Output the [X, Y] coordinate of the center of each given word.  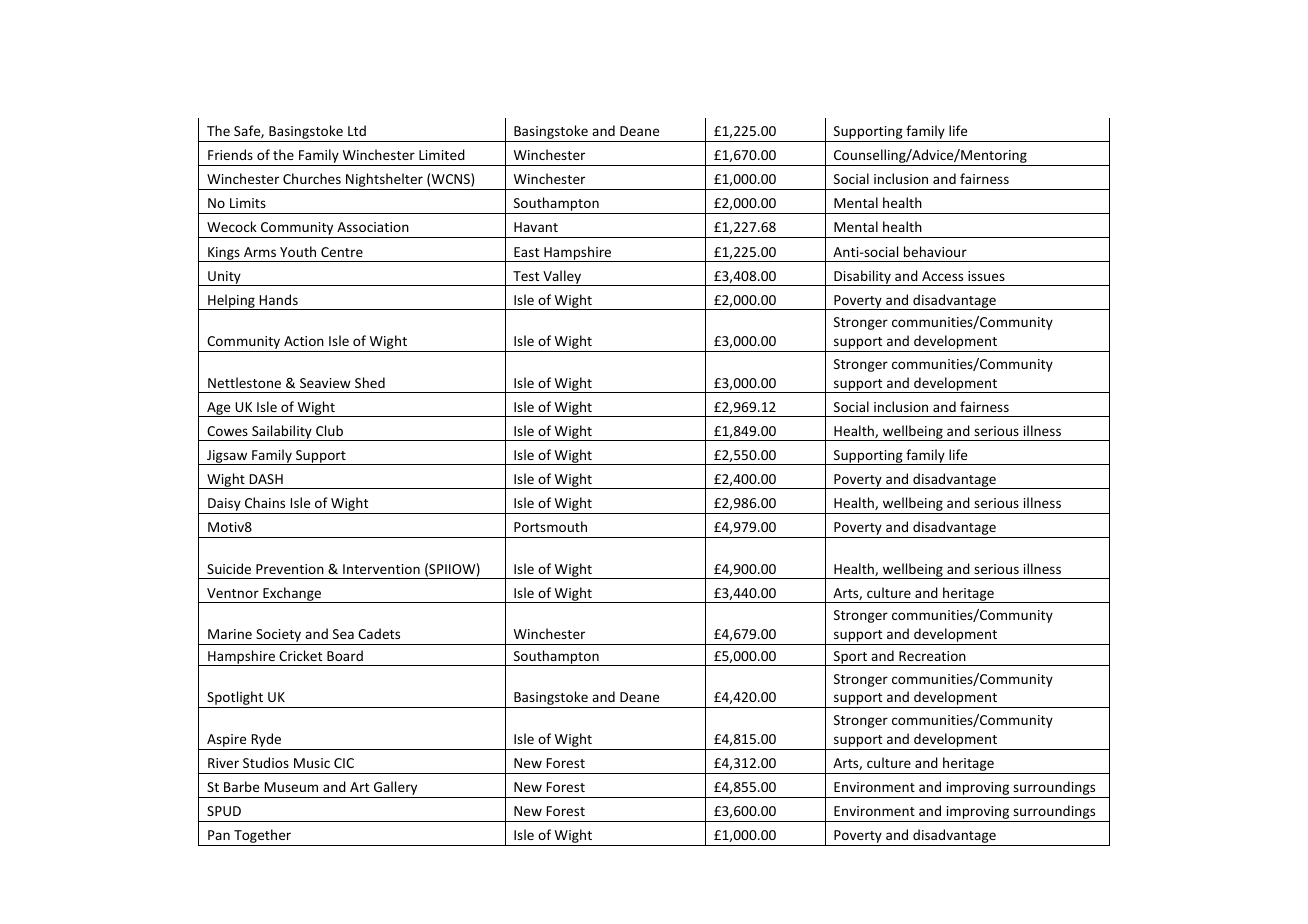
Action [304, 341]
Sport [851, 658]
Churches [312, 178]
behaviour [935, 251]
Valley [562, 278]
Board [345, 655]
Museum [291, 787]
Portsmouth [550, 526]
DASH [266, 479]
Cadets [379, 633]
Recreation [932, 656]
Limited [442, 154]
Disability [862, 278]
